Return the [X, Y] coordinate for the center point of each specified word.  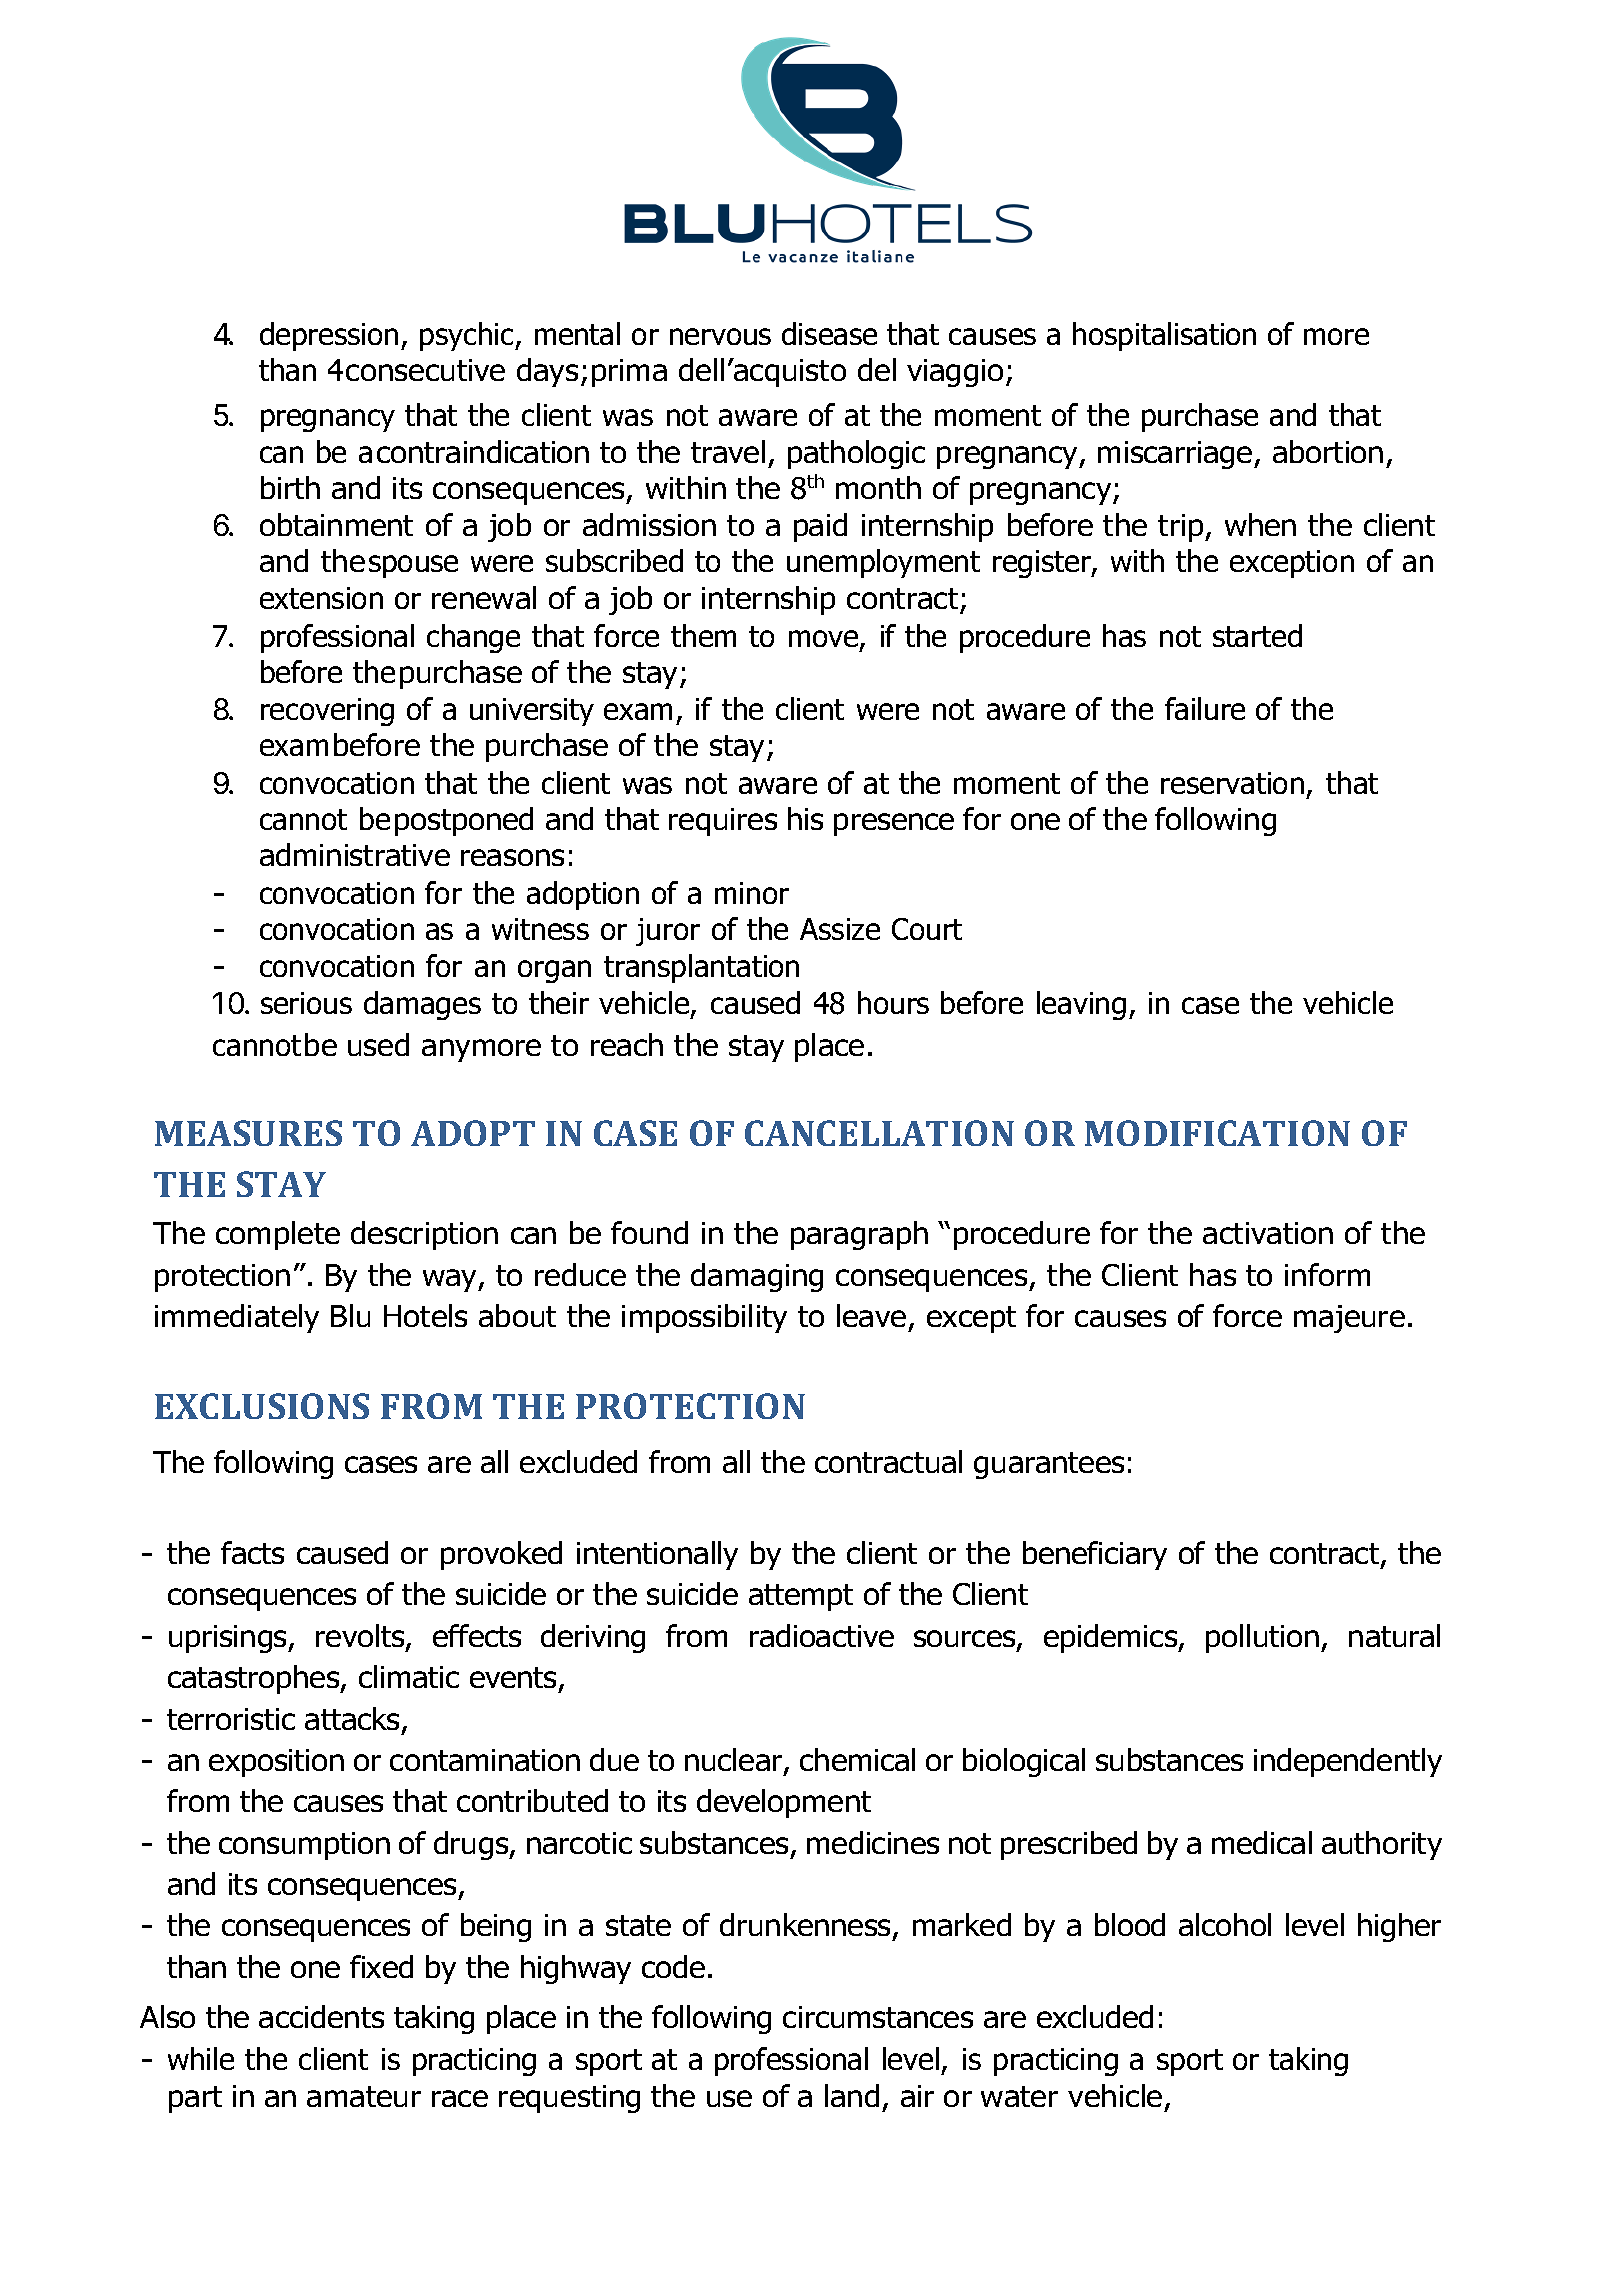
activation [1268, 1233]
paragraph [859, 1235]
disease [829, 333]
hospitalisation [1164, 336]
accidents [321, 2016]
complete [278, 1235]
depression [329, 336]
